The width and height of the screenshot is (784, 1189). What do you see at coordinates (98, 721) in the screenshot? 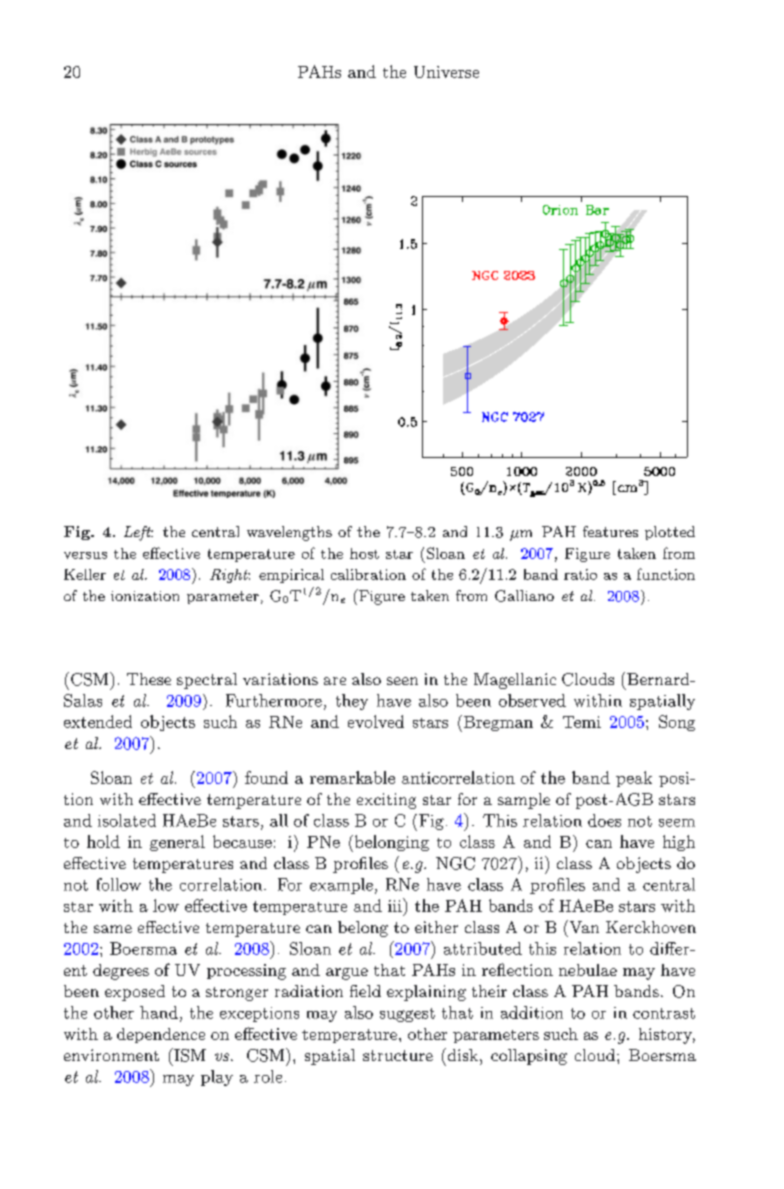
I see `extended` at bounding box center [98, 721].
